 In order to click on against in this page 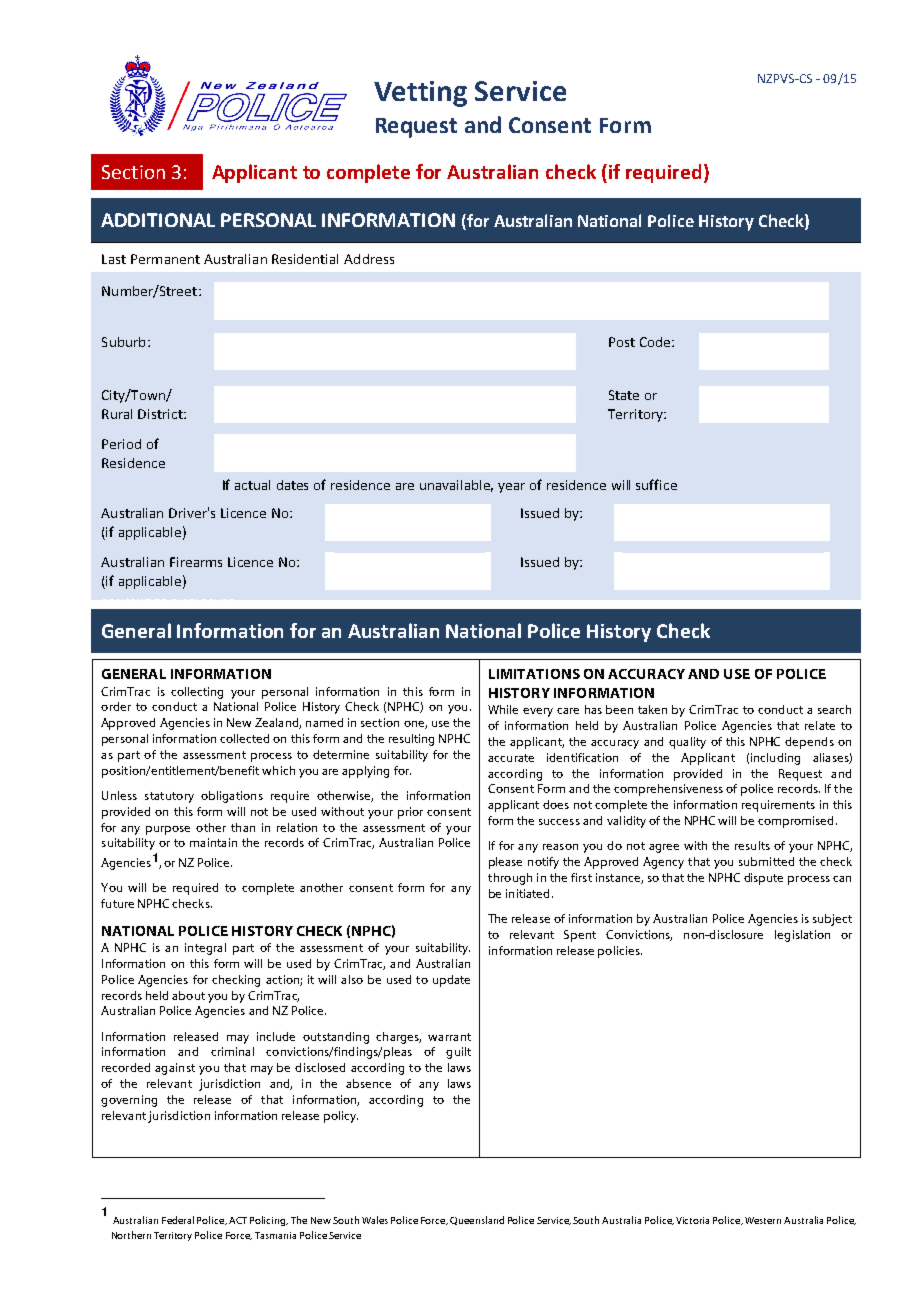, I will do `click(175, 1069)`.
